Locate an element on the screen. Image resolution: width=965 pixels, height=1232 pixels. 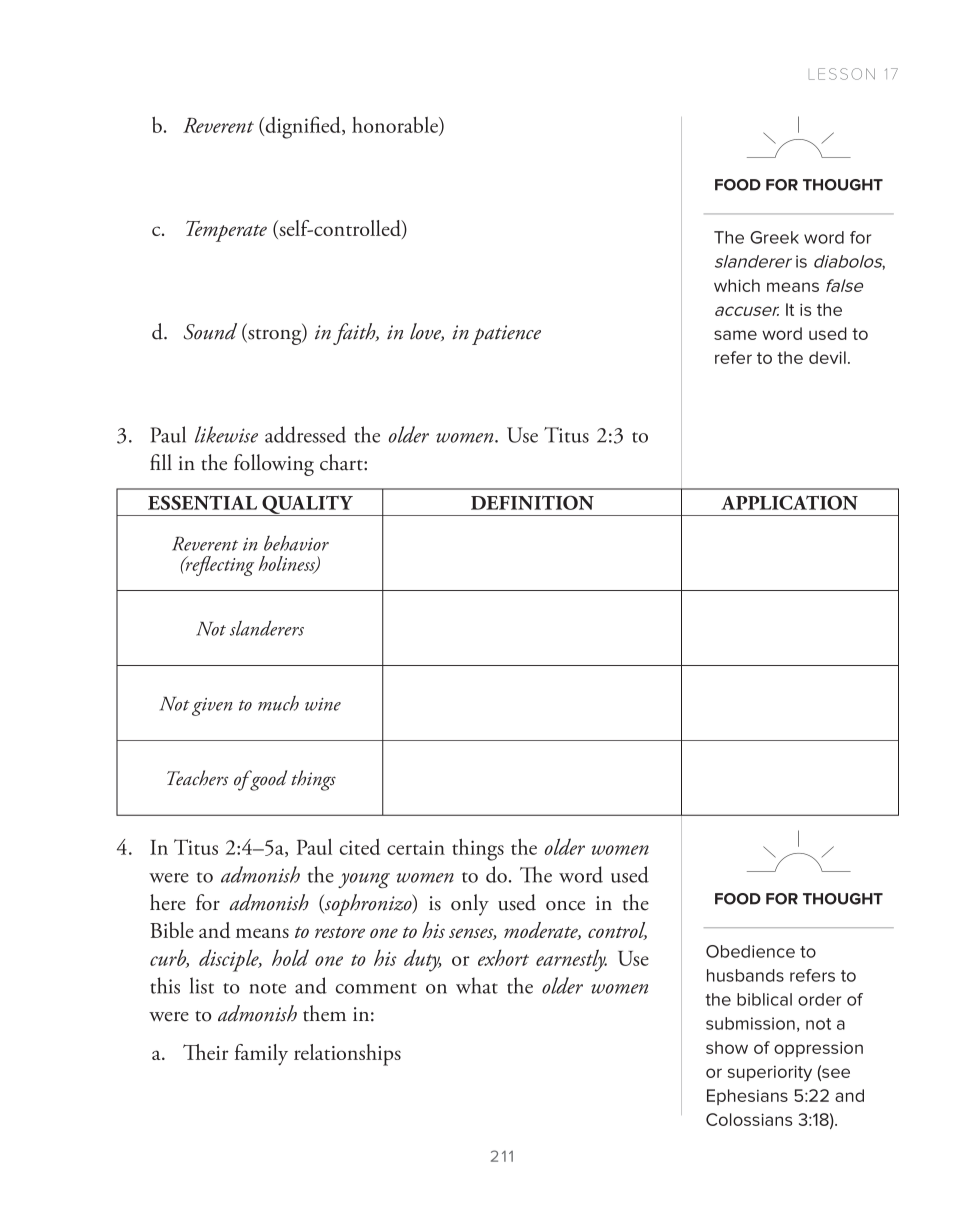
Ephesians is located at coordinates (747, 1097).
